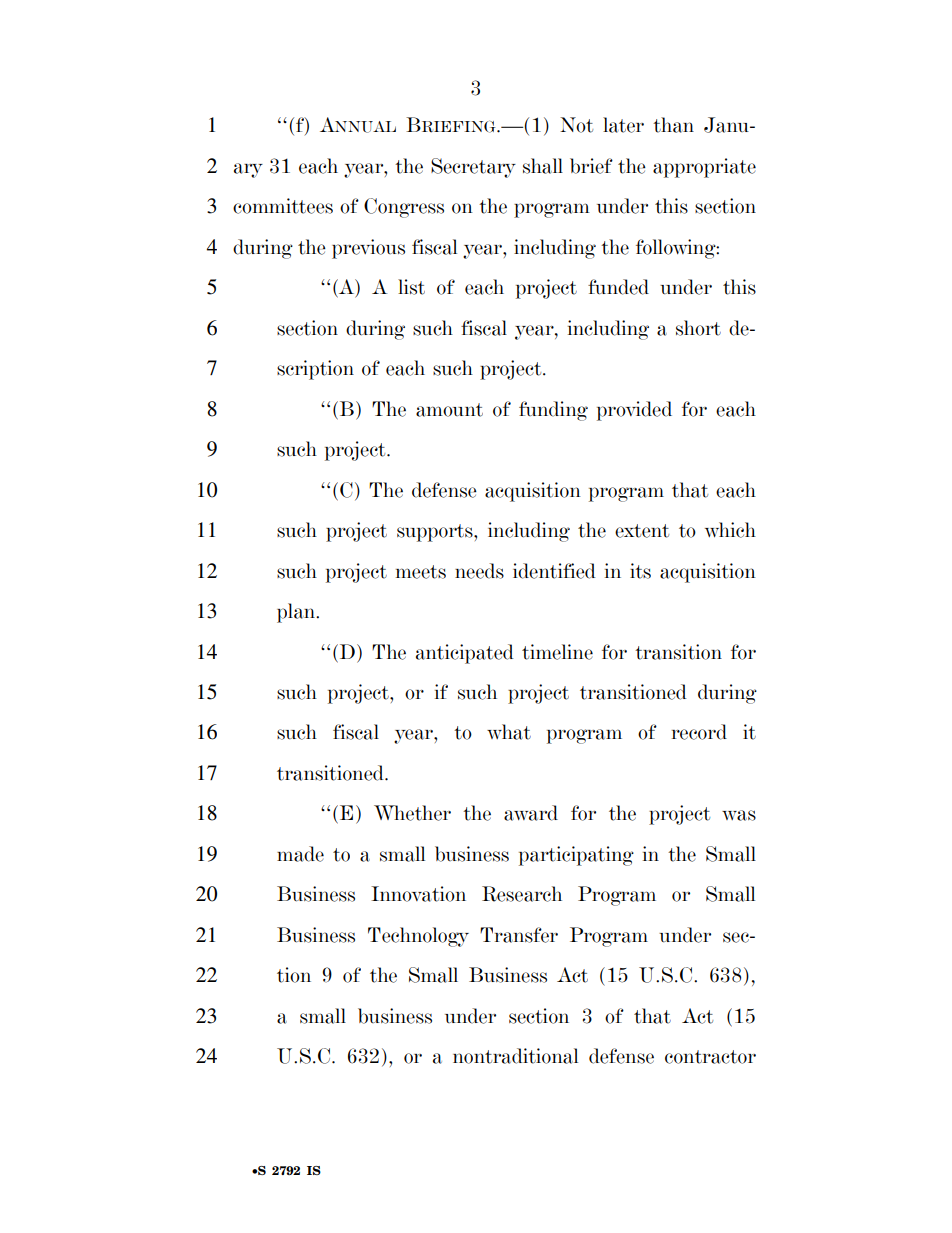 The height and width of the screenshot is (1233, 952). Describe the element at coordinates (519, 935) in the screenshot. I see `Transfer` at that location.
